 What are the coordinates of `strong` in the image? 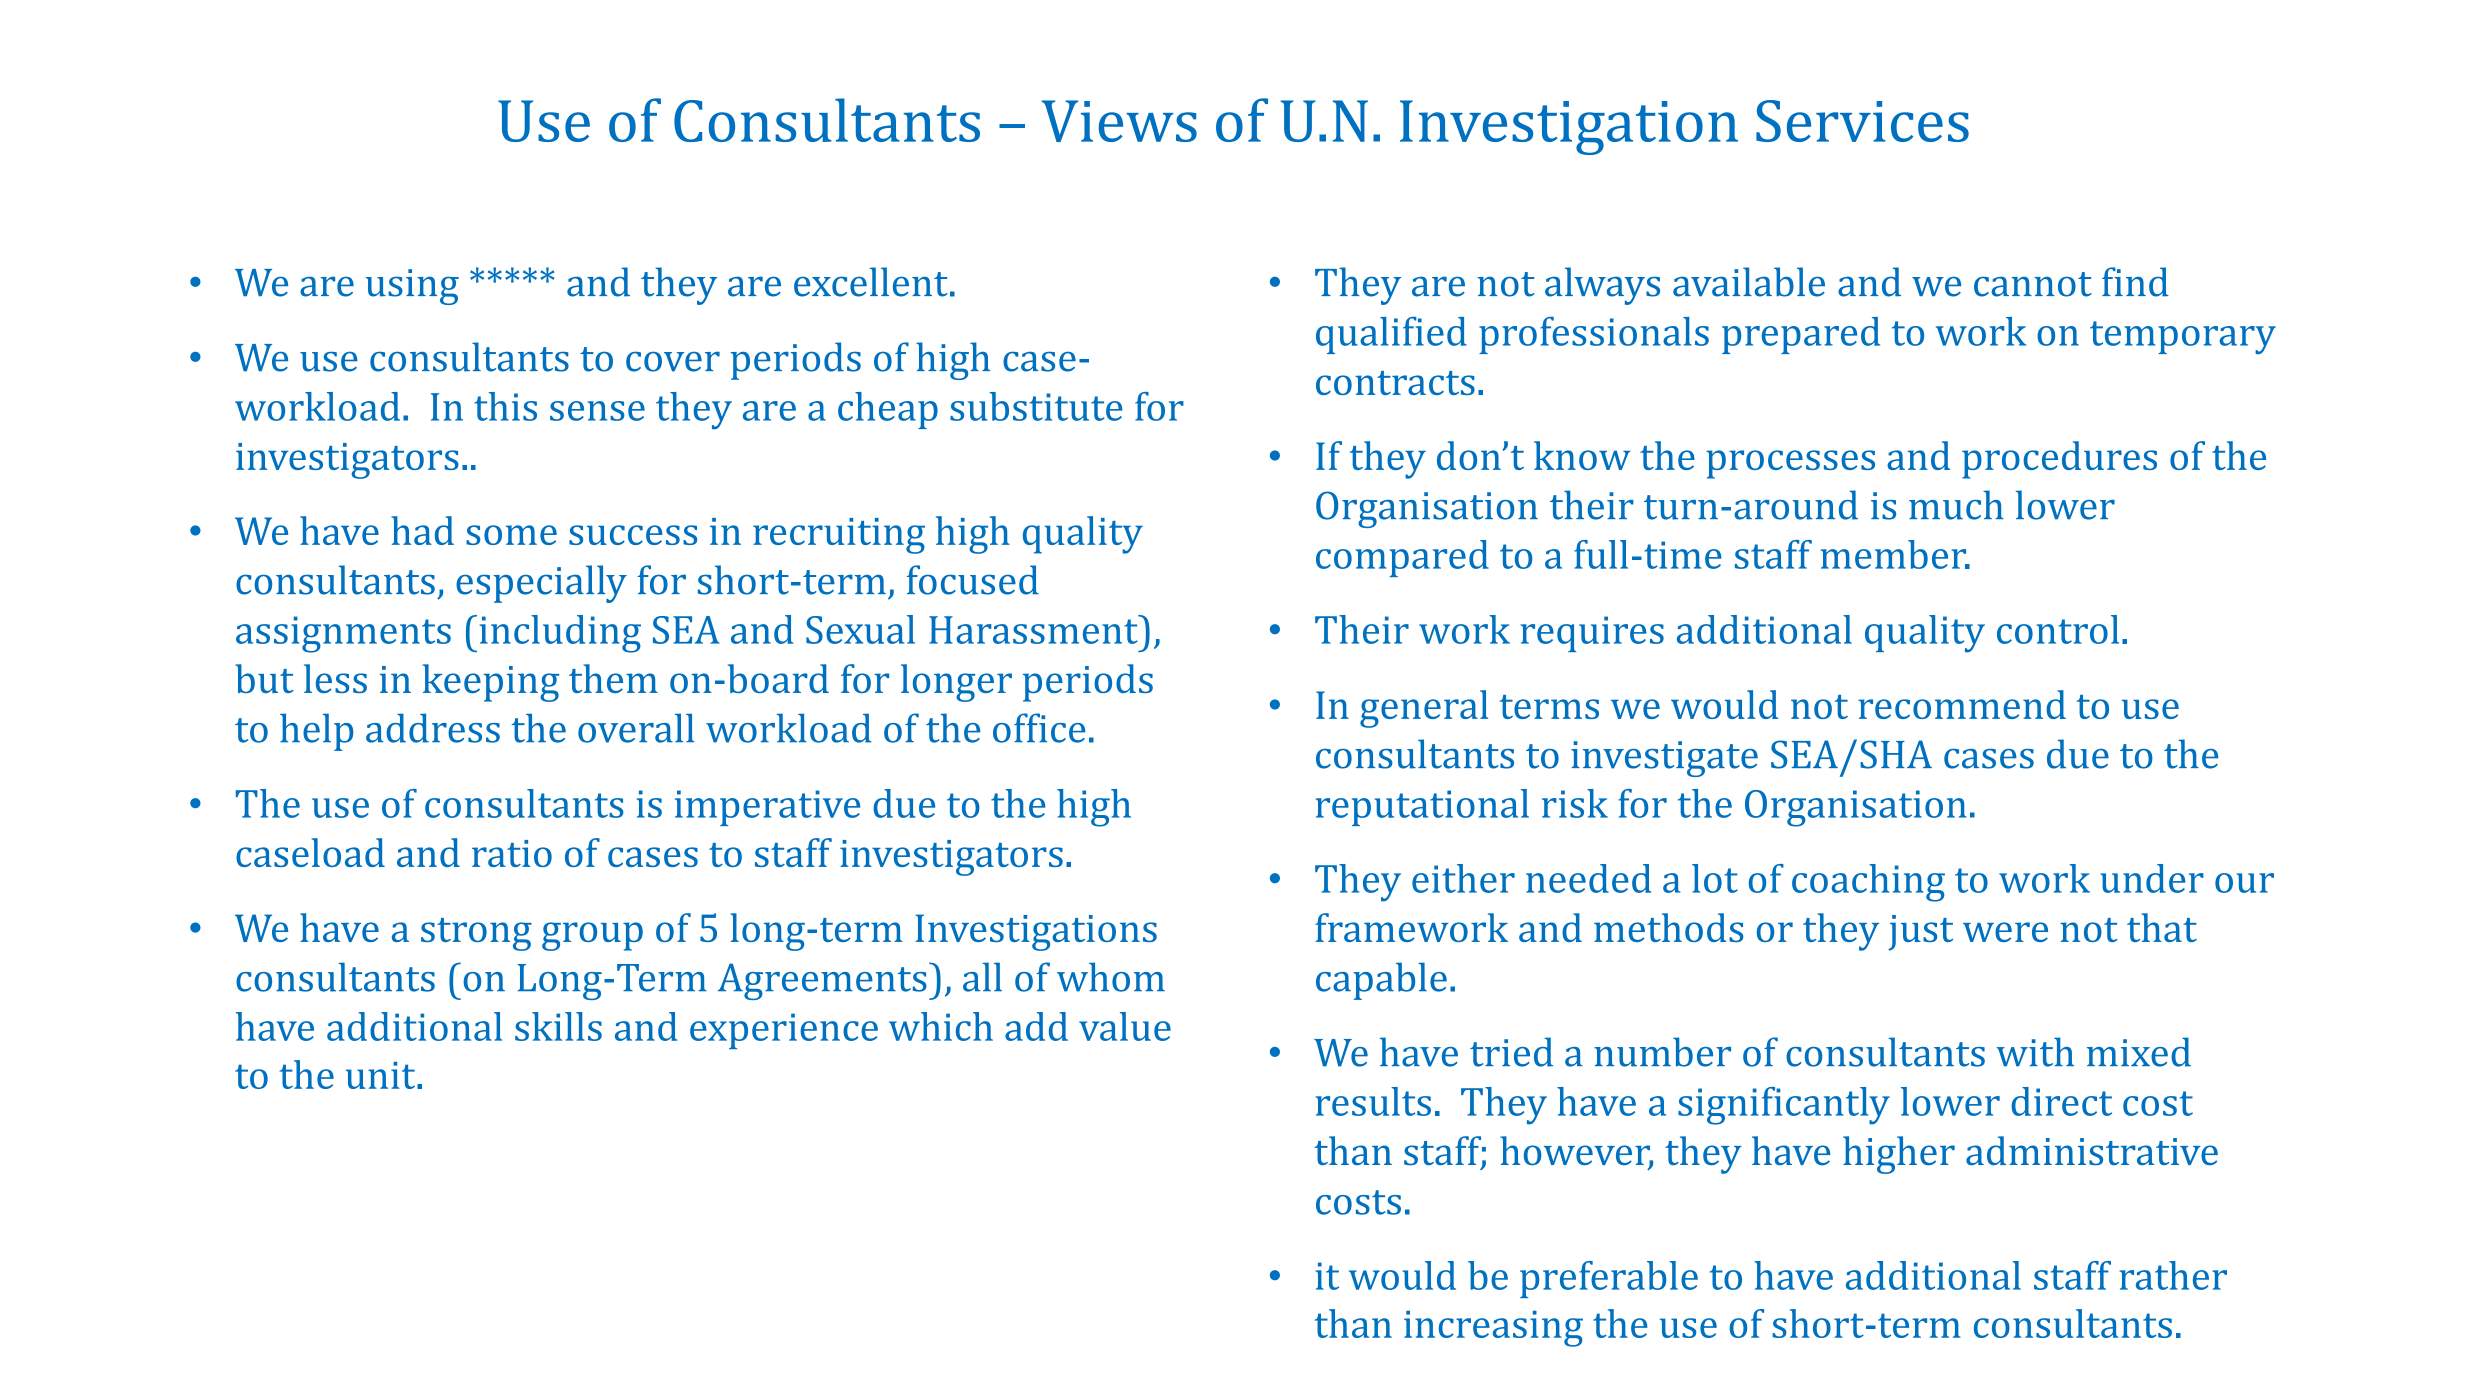 It's located at (476, 934).
